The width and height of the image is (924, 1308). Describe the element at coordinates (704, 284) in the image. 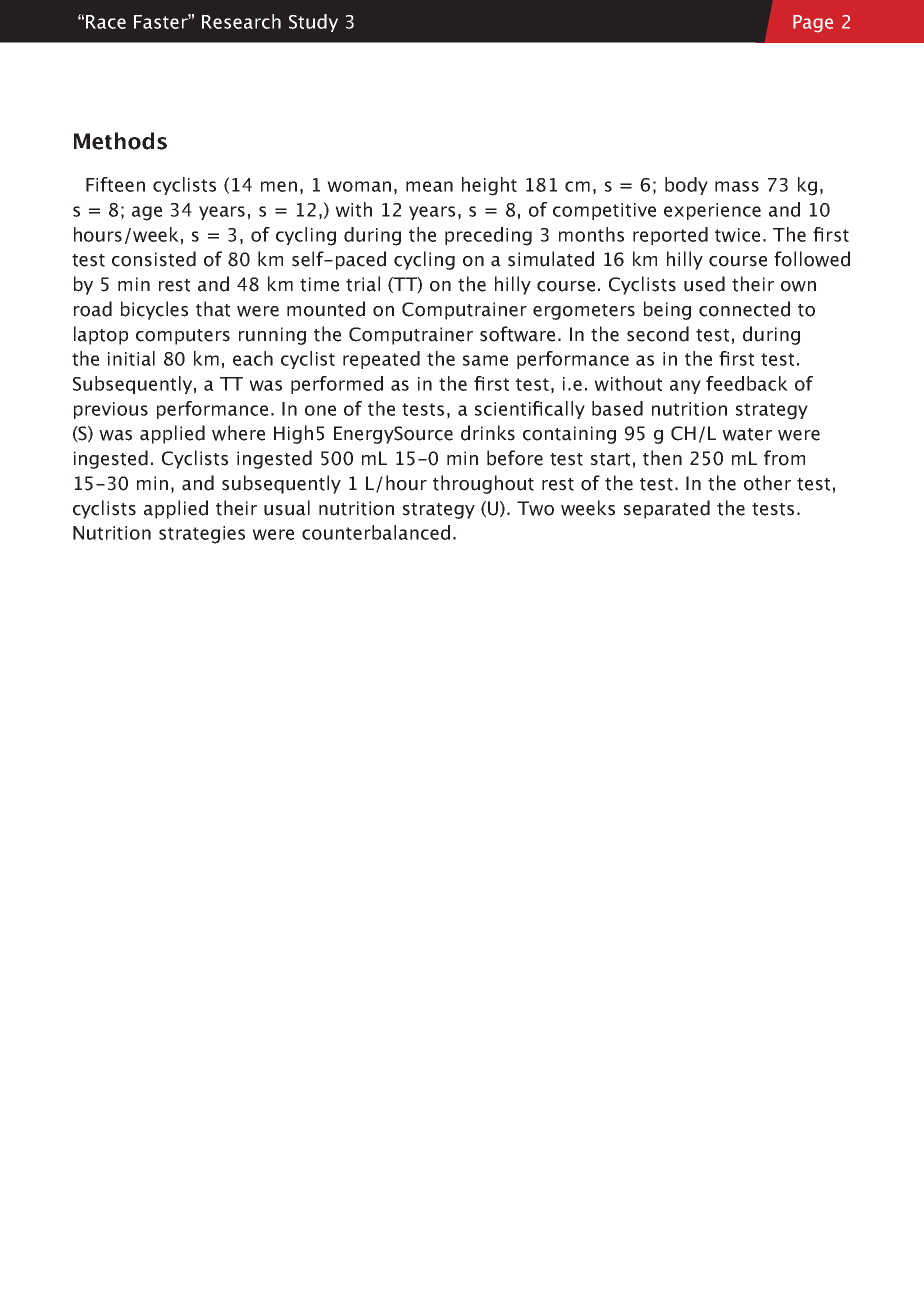

I see `used` at that location.
